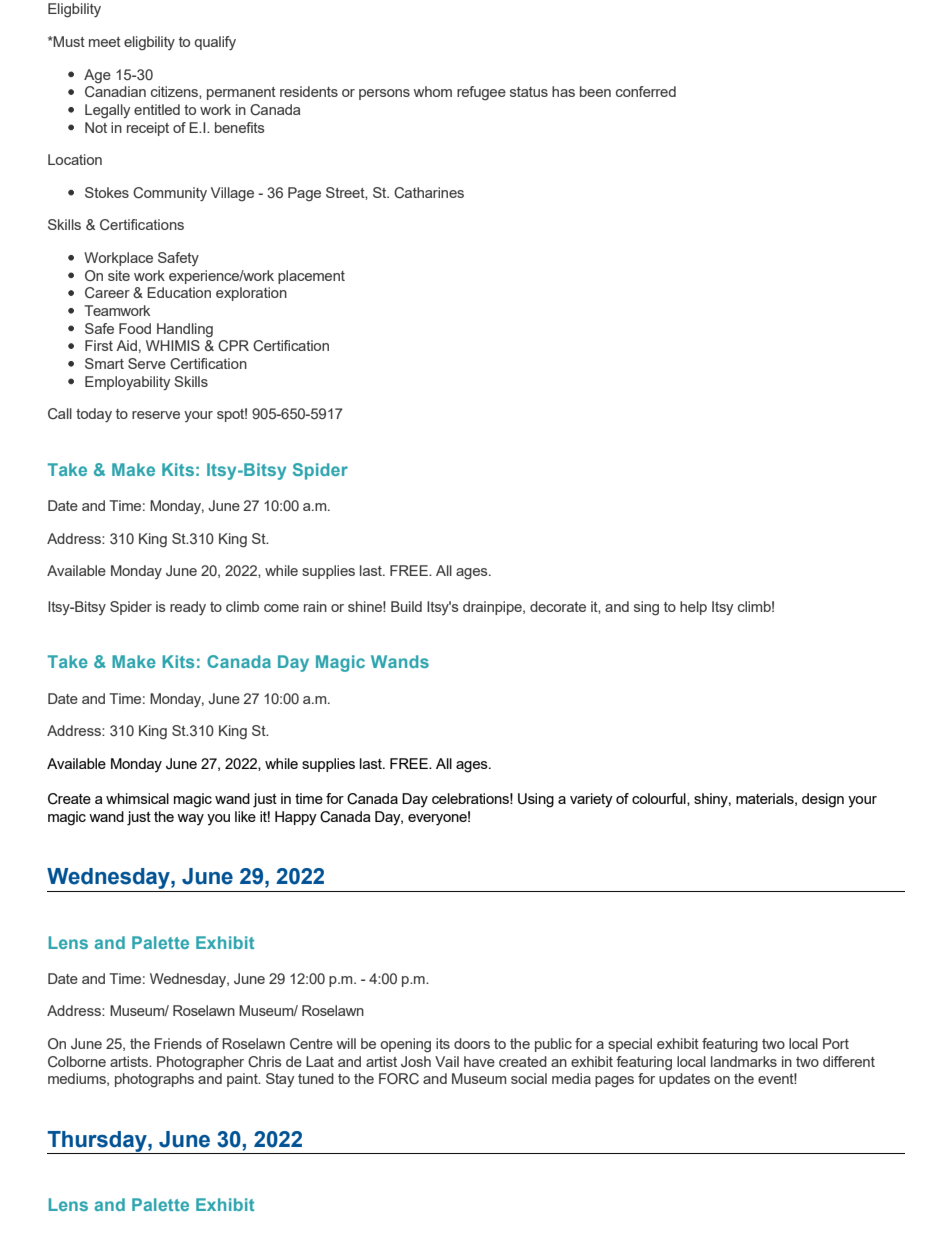 The width and height of the screenshot is (952, 1233). What do you see at coordinates (311, 277) in the screenshot?
I see `placement` at bounding box center [311, 277].
